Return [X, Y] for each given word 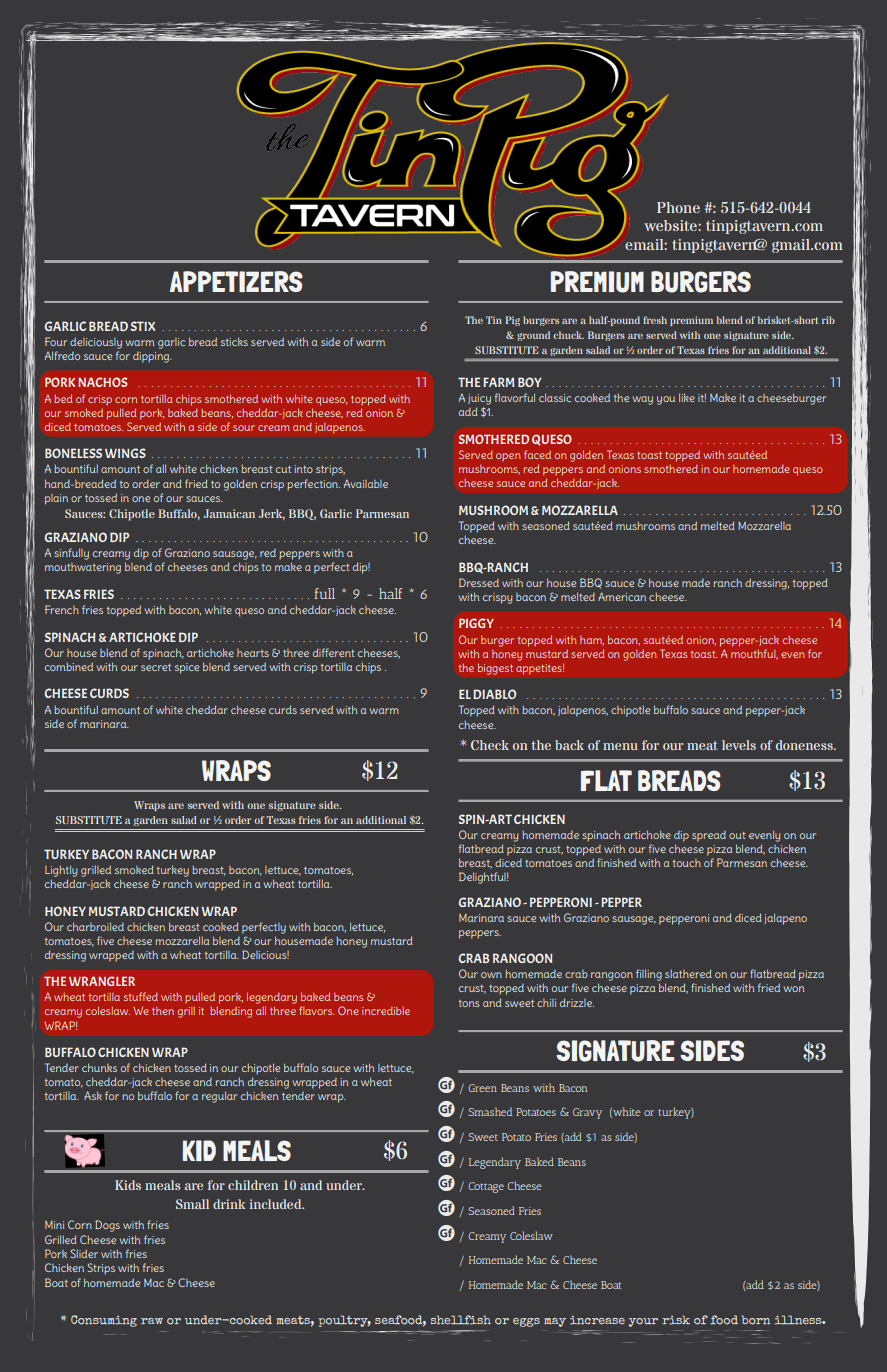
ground [533, 336]
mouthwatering [83, 568]
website [671, 225]
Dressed [479, 582]
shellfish [461, 1320]
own [491, 975]
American [622, 596]
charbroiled [95, 926]
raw [152, 1321]
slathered [688, 973]
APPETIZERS [236, 281]
